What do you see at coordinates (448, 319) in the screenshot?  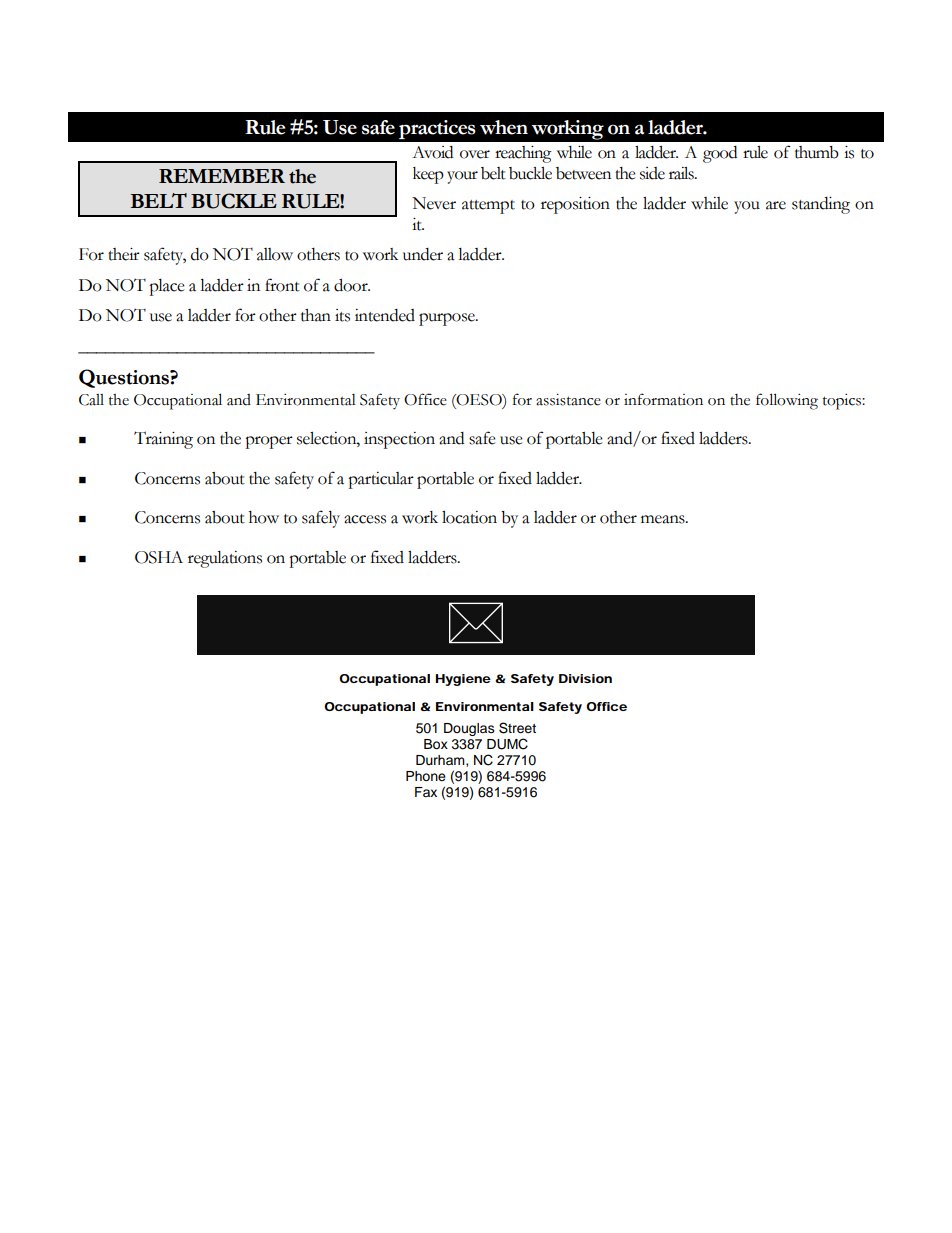 I see `purpose` at bounding box center [448, 319].
